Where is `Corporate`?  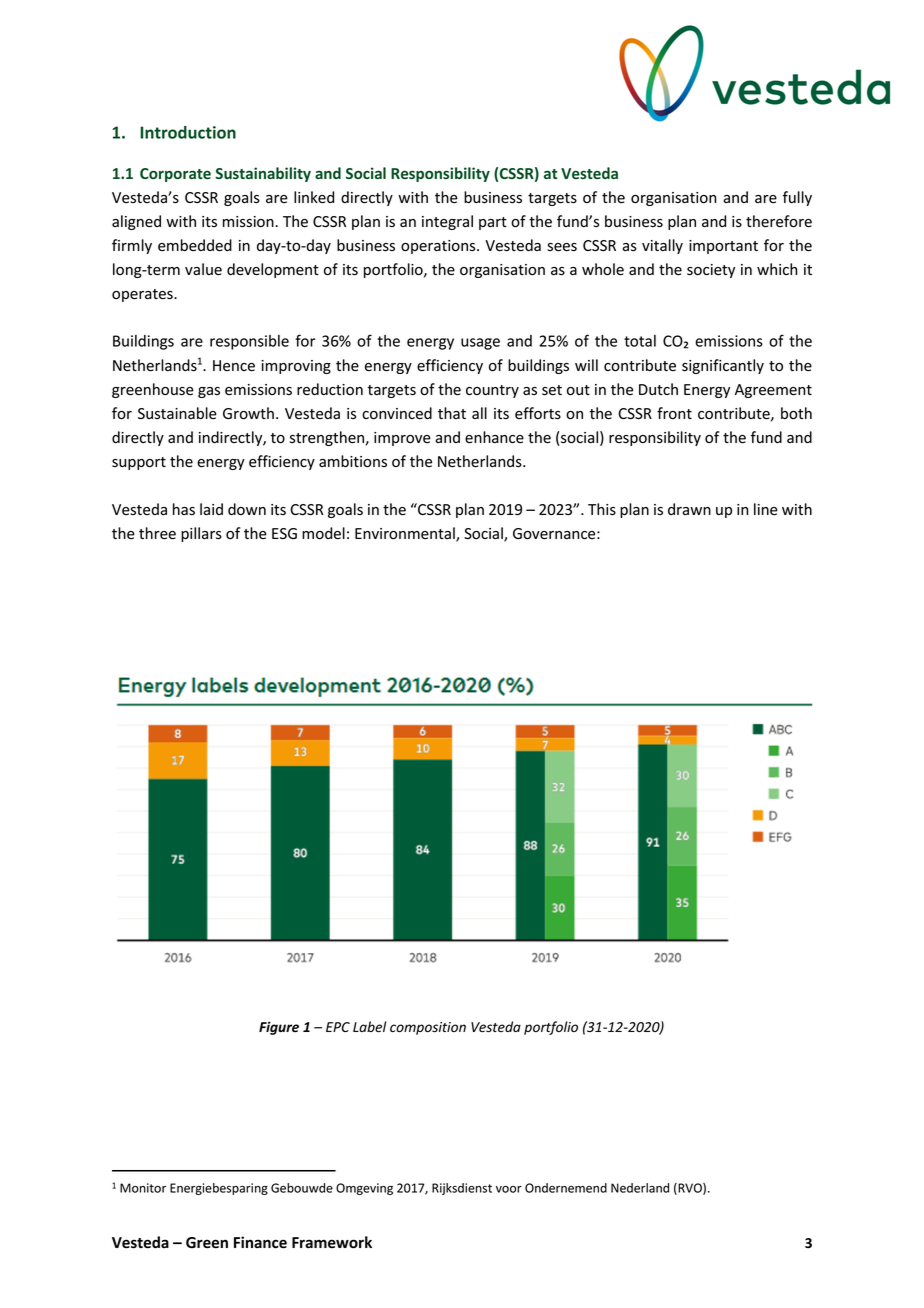
Corporate is located at coordinates (175, 175).
